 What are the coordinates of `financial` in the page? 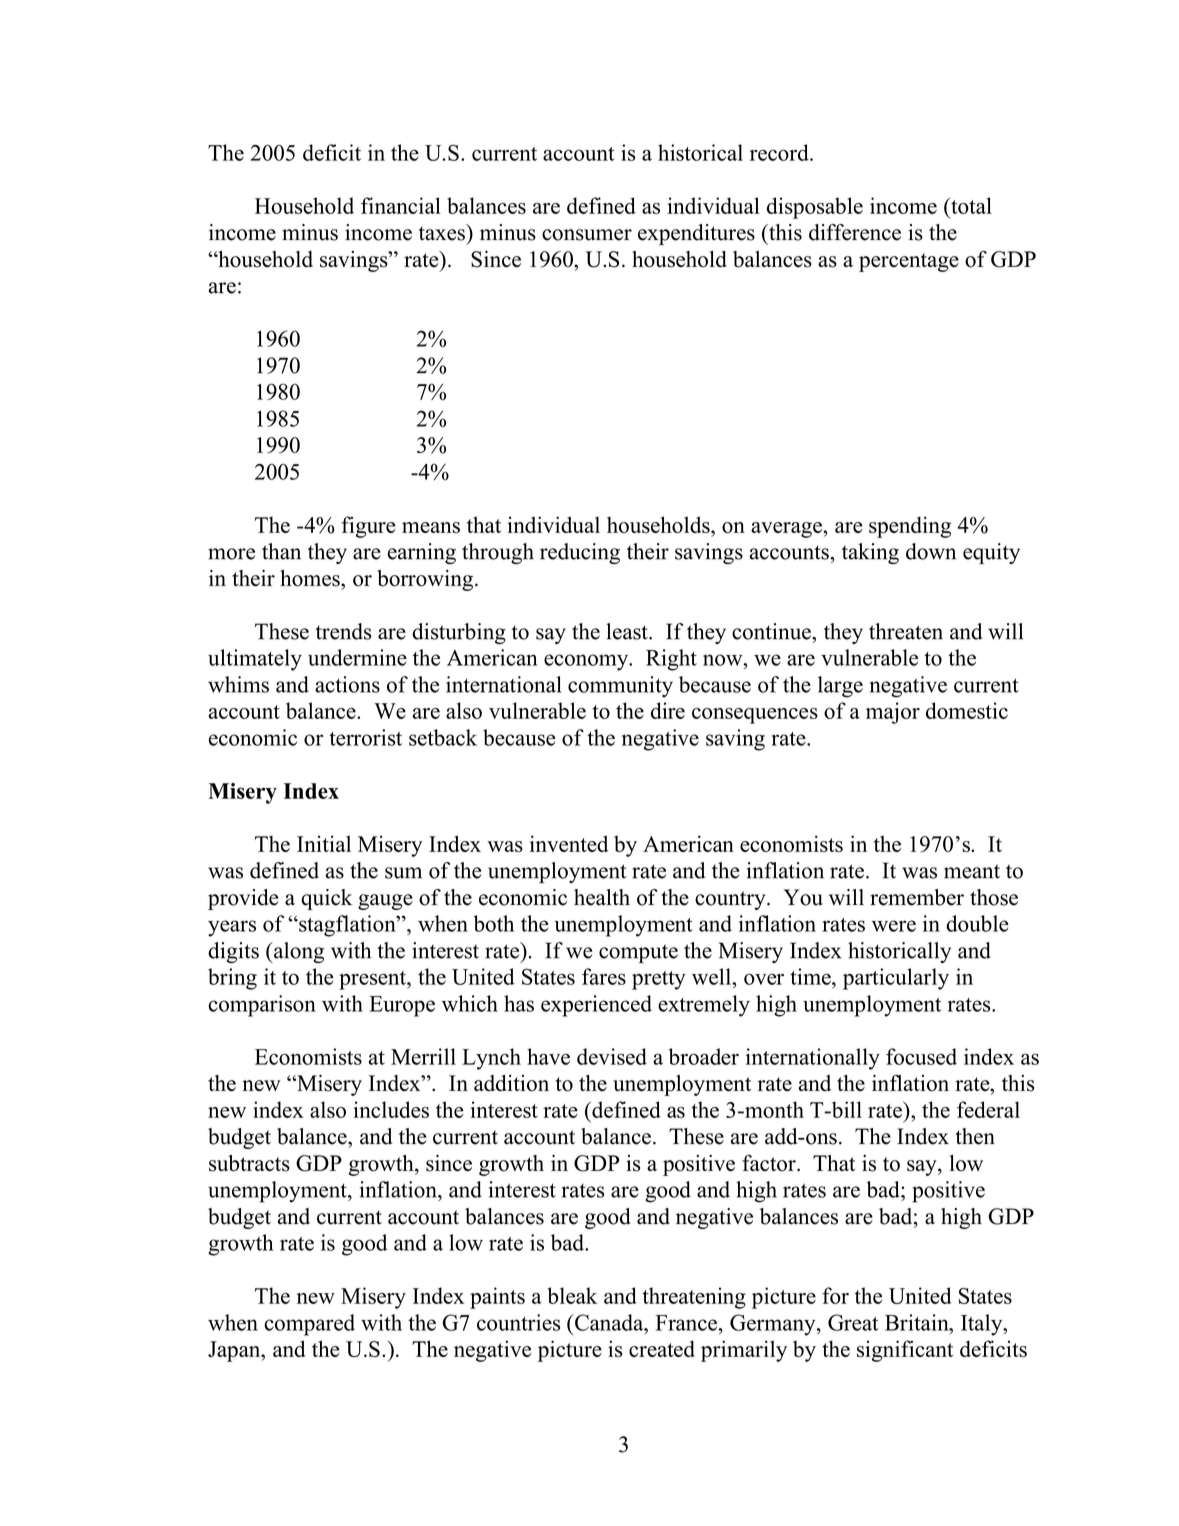 It's located at (401, 205).
